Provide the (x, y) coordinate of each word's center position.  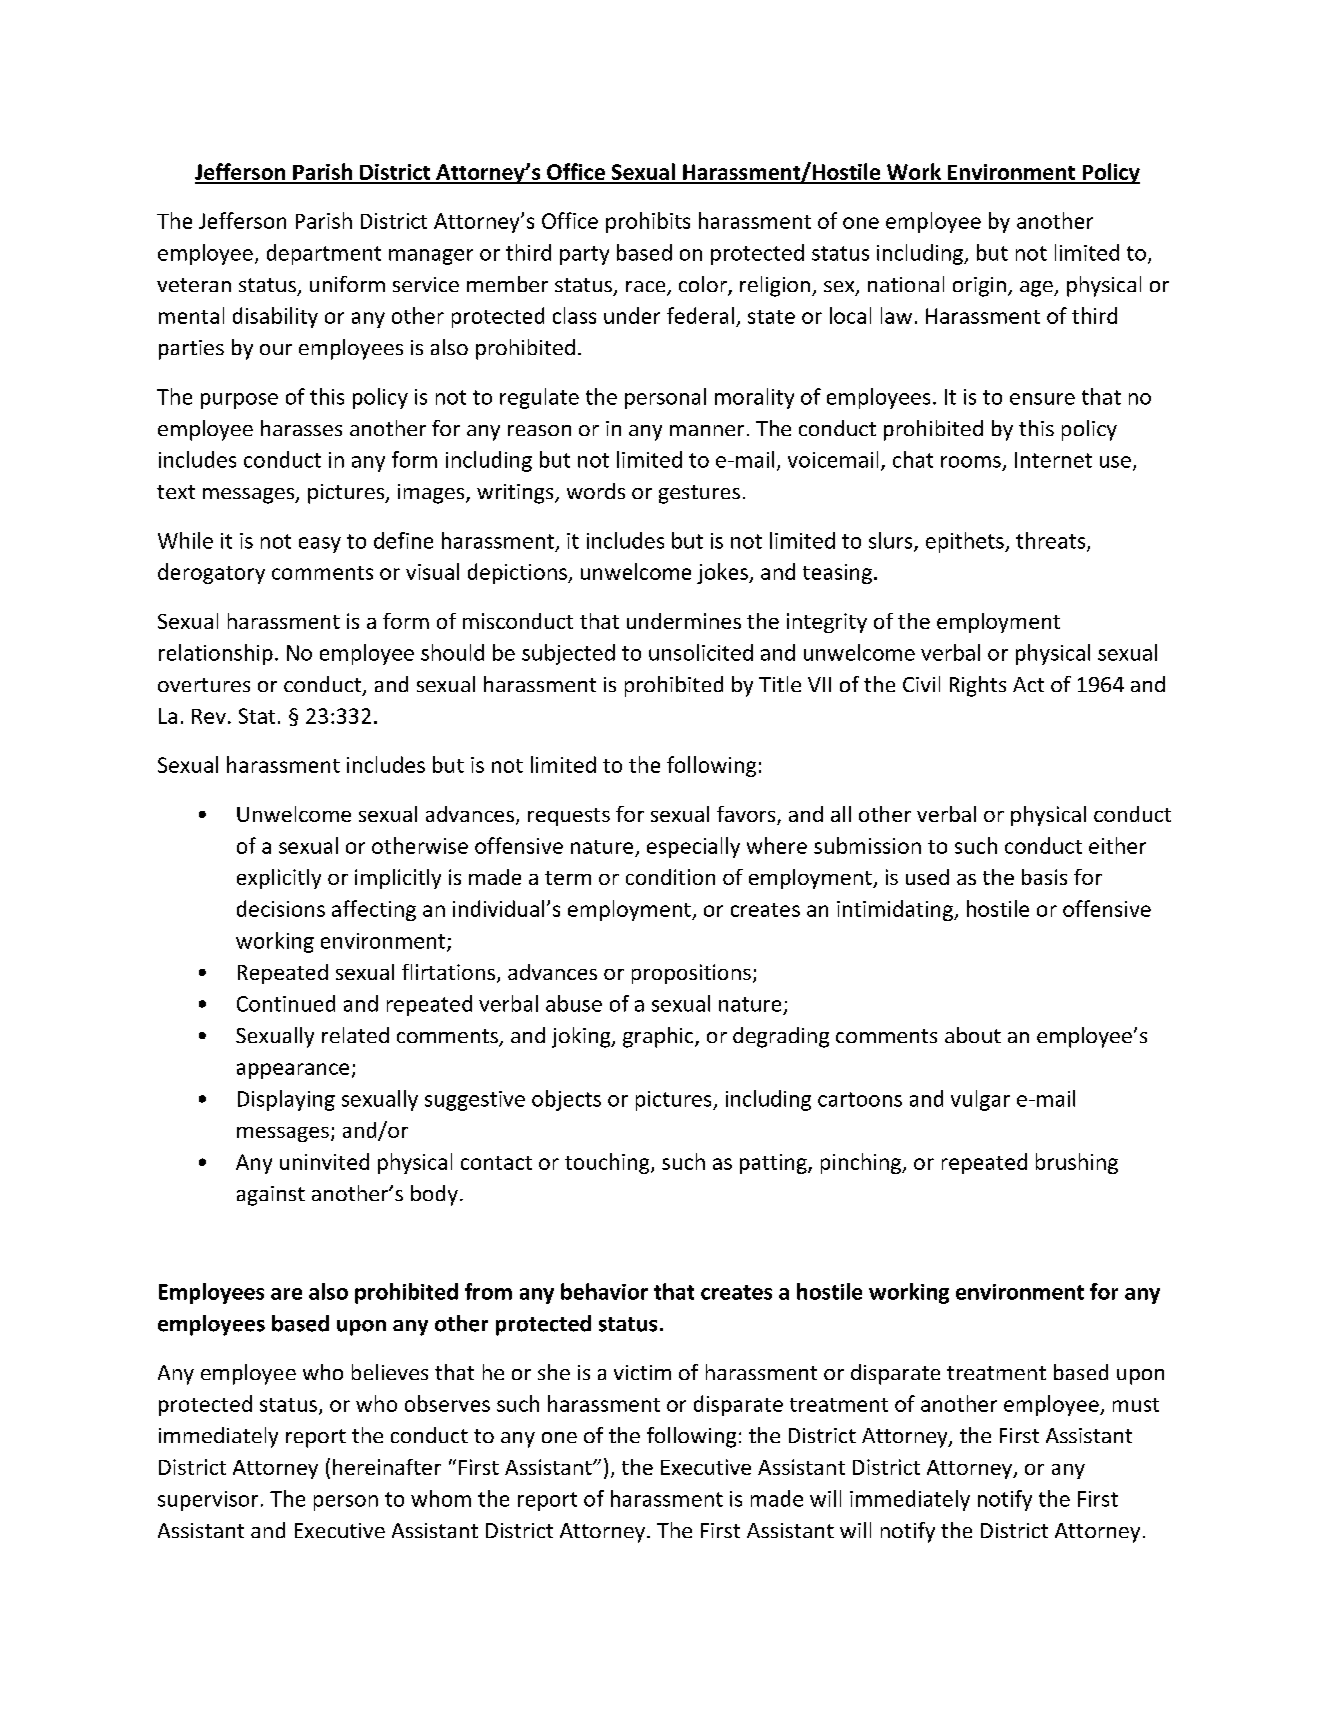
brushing (1077, 1163)
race (647, 288)
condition (670, 877)
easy (320, 545)
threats (1052, 541)
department (324, 254)
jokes (723, 573)
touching (608, 1163)
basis (1044, 877)
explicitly (279, 879)
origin (979, 287)
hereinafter (387, 1467)
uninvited (324, 1161)
